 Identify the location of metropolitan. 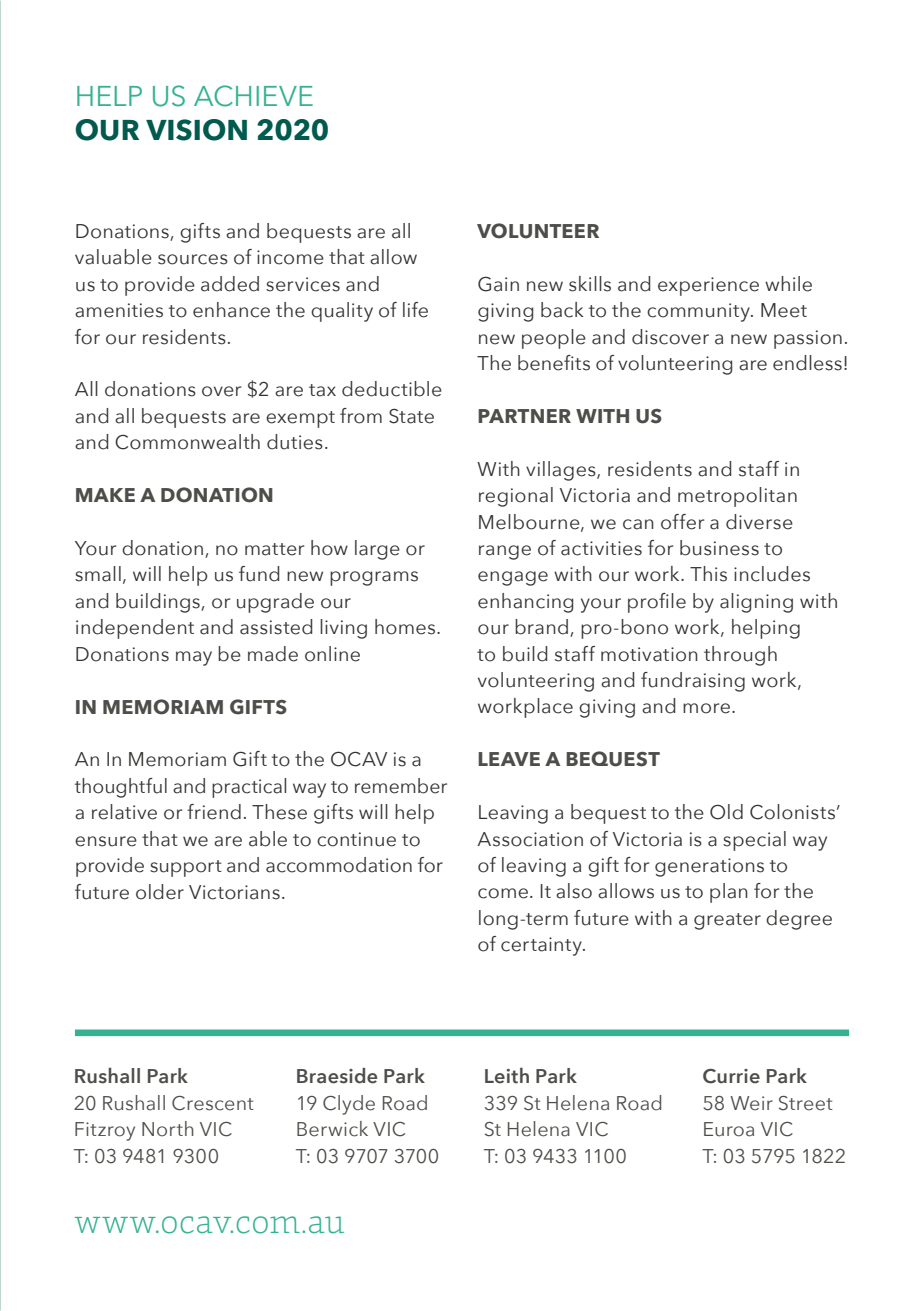
(737, 497).
